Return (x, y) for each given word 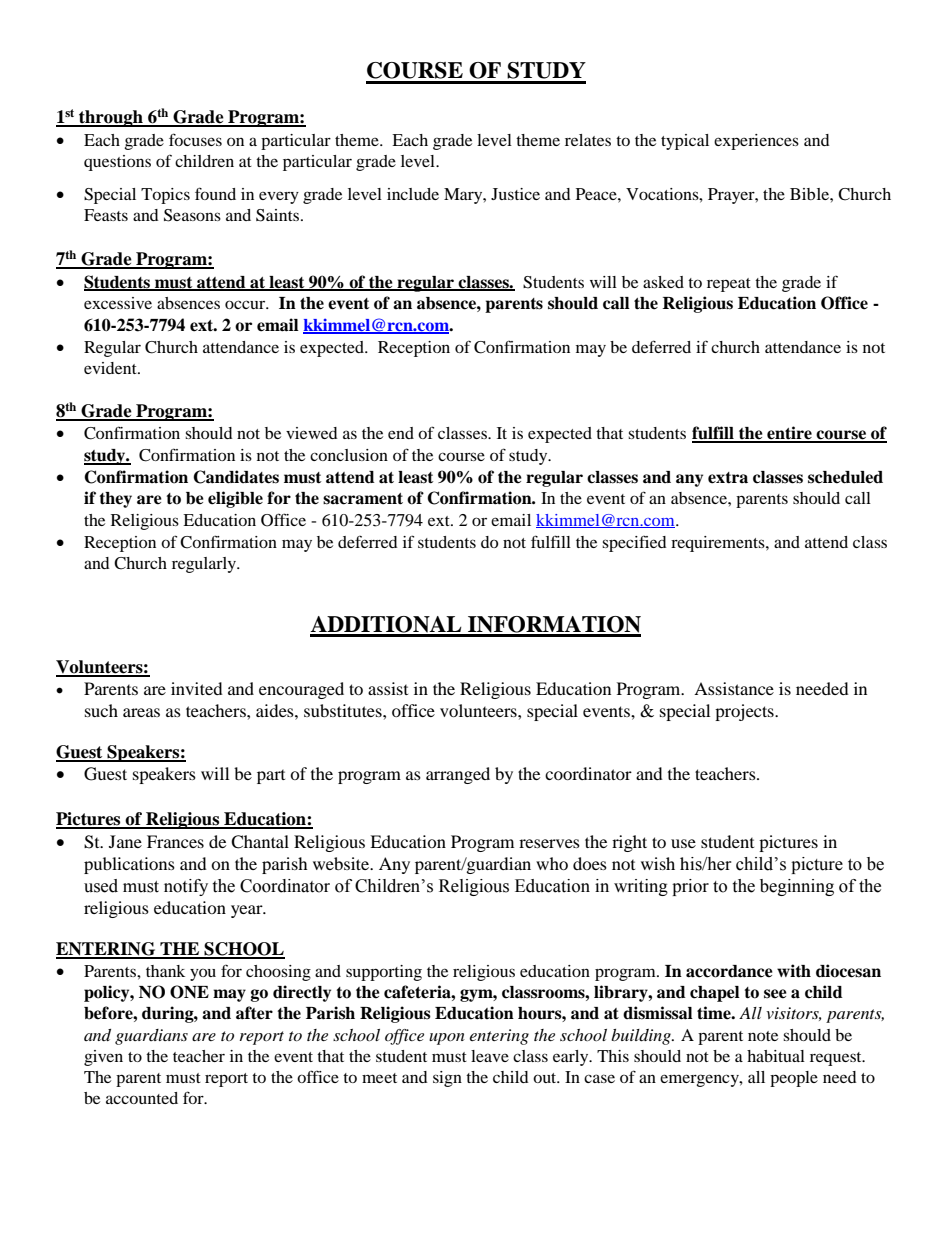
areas (141, 712)
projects (745, 712)
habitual (776, 1056)
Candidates (236, 477)
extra (728, 478)
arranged (458, 775)
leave (490, 1056)
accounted (142, 1098)
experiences (756, 142)
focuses (195, 139)
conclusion (349, 455)
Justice (515, 194)
